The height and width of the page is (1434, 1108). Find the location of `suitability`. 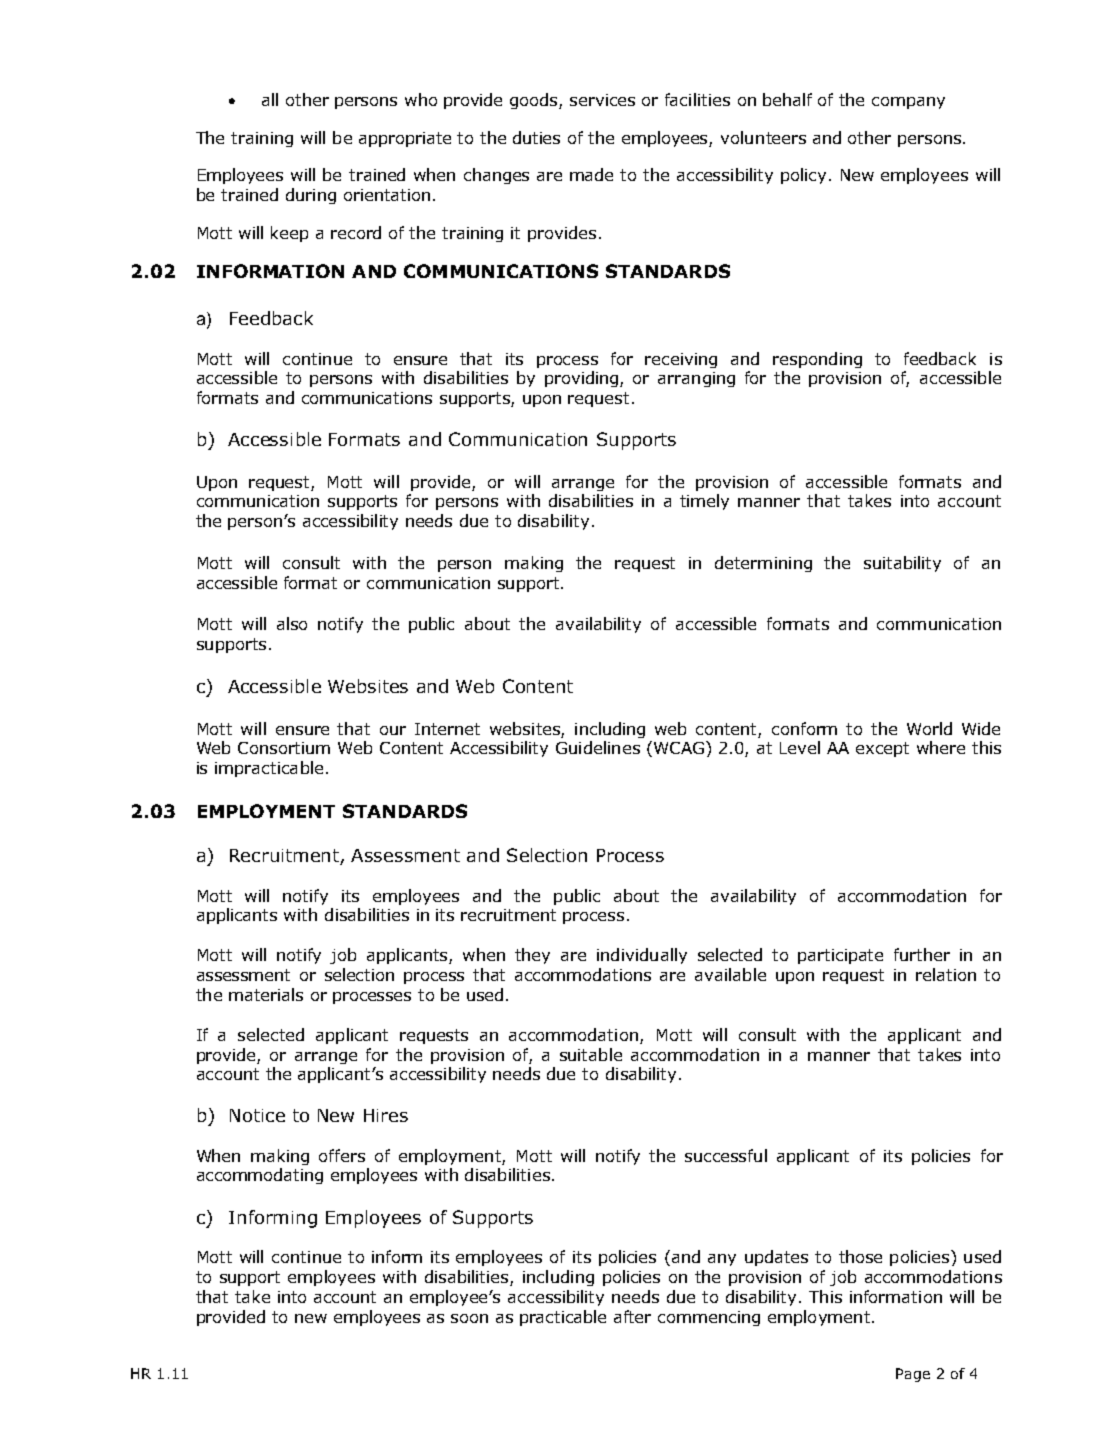

suitability is located at coordinates (902, 564).
